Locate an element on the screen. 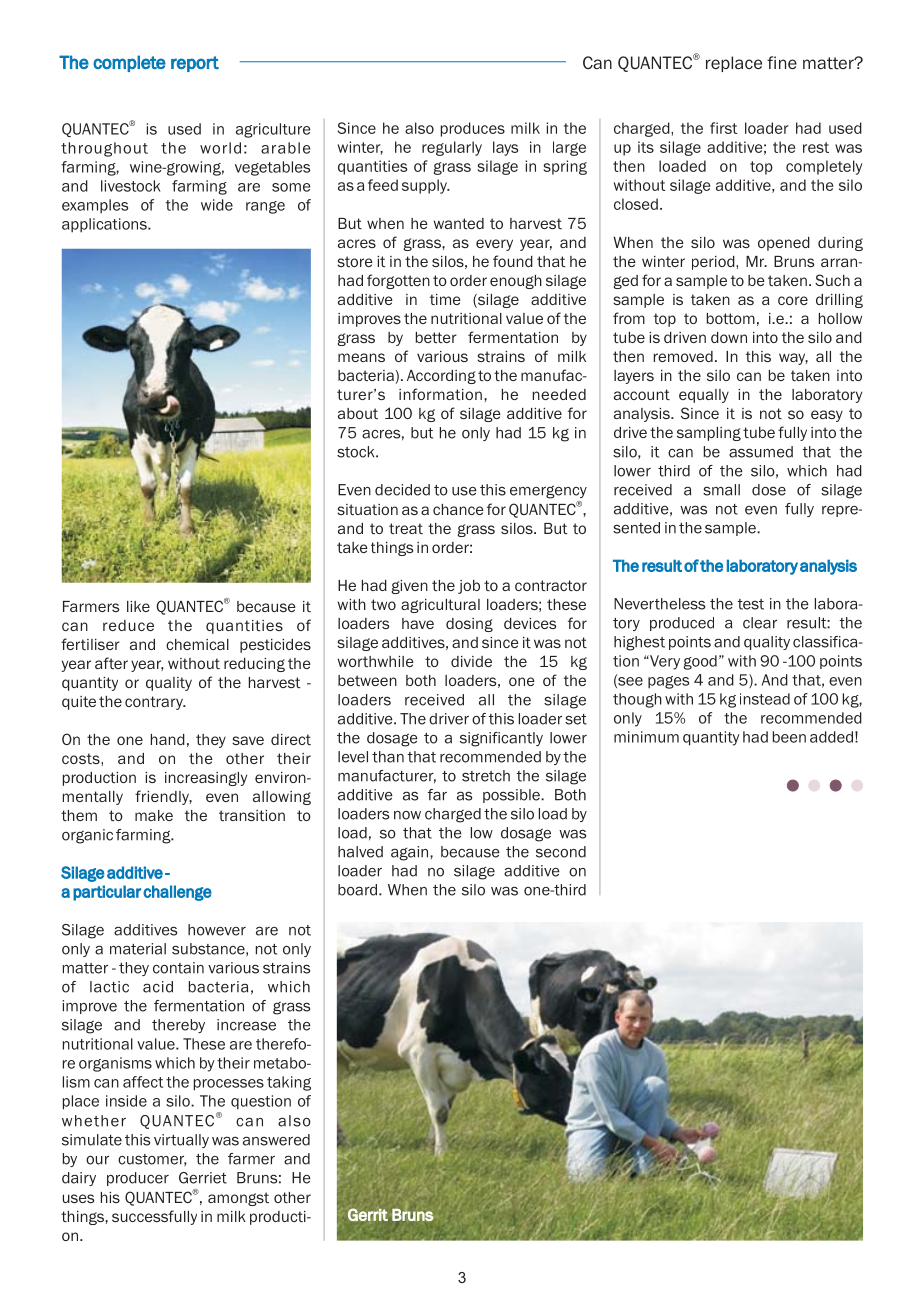 The height and width of the screenshot is (1308, 924). taking is located at coordinates (289, 1083).
